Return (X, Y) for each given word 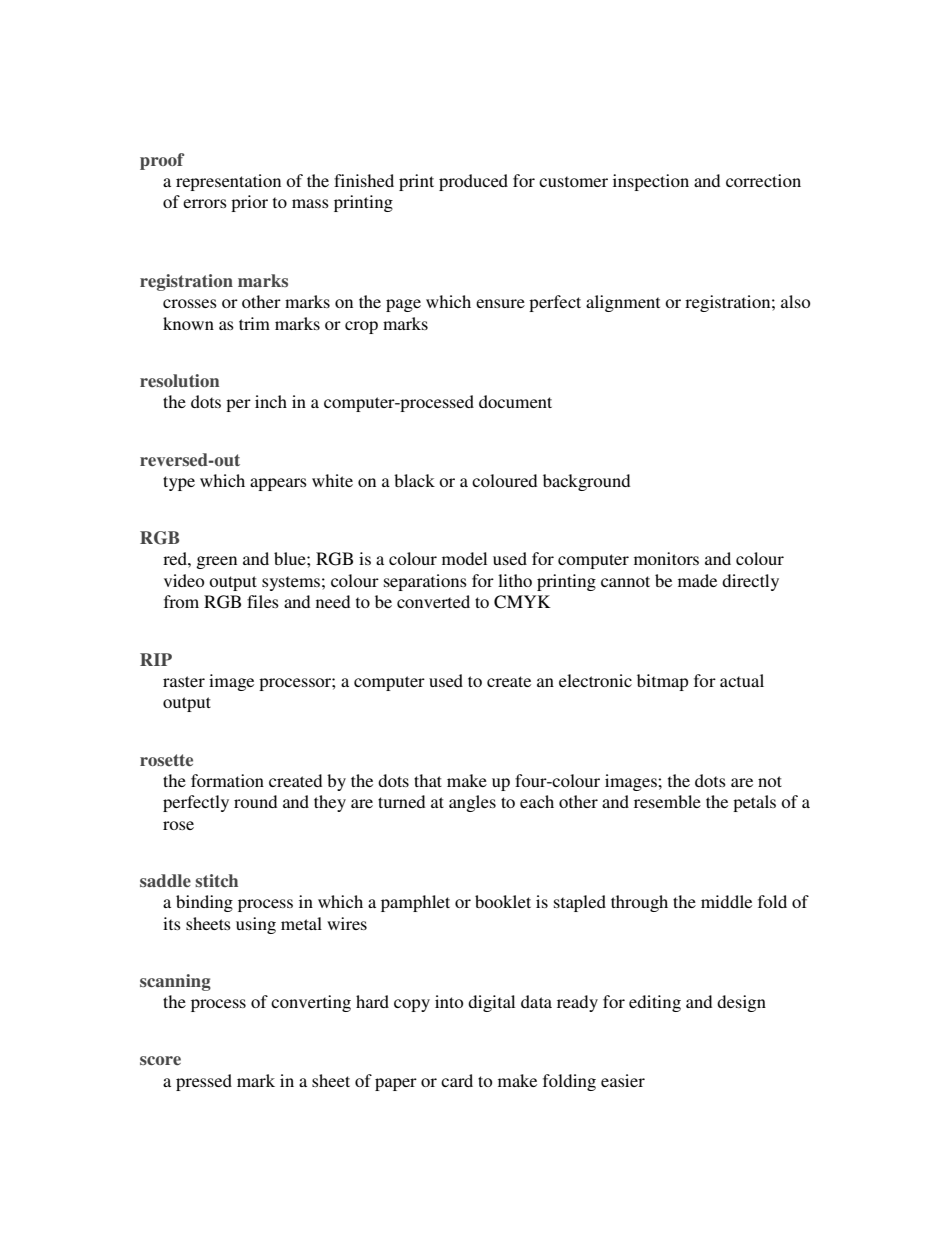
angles (472, 803)
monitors (666, 558)
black (414, 480)
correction (763, 180)
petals (754, 803)
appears (278, 484)
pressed (204, 1082)
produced (473, 182)
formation (227, 780)
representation (228, 182)
